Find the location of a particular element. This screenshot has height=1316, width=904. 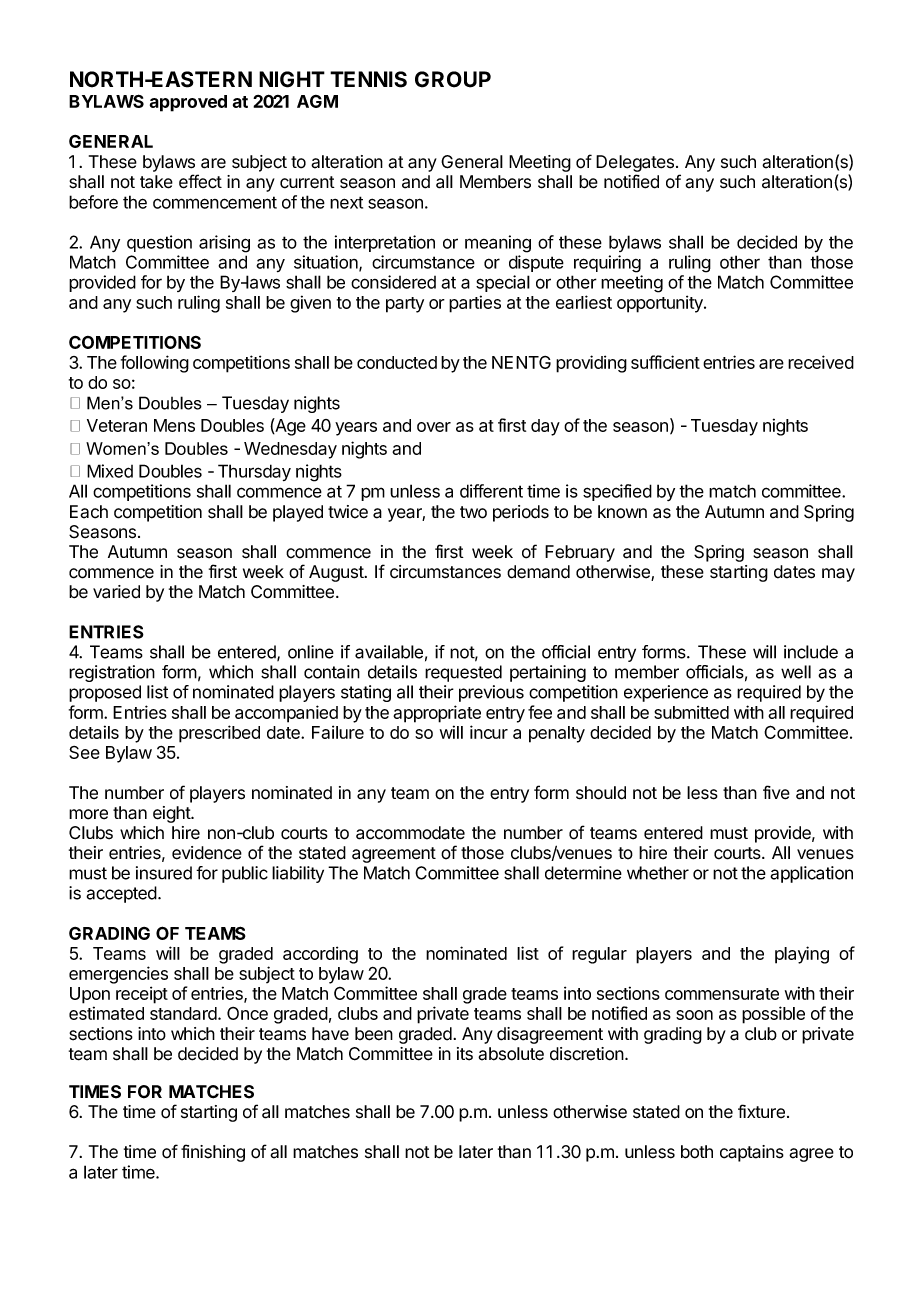

Veteran is located at coordinates (117, 425).
